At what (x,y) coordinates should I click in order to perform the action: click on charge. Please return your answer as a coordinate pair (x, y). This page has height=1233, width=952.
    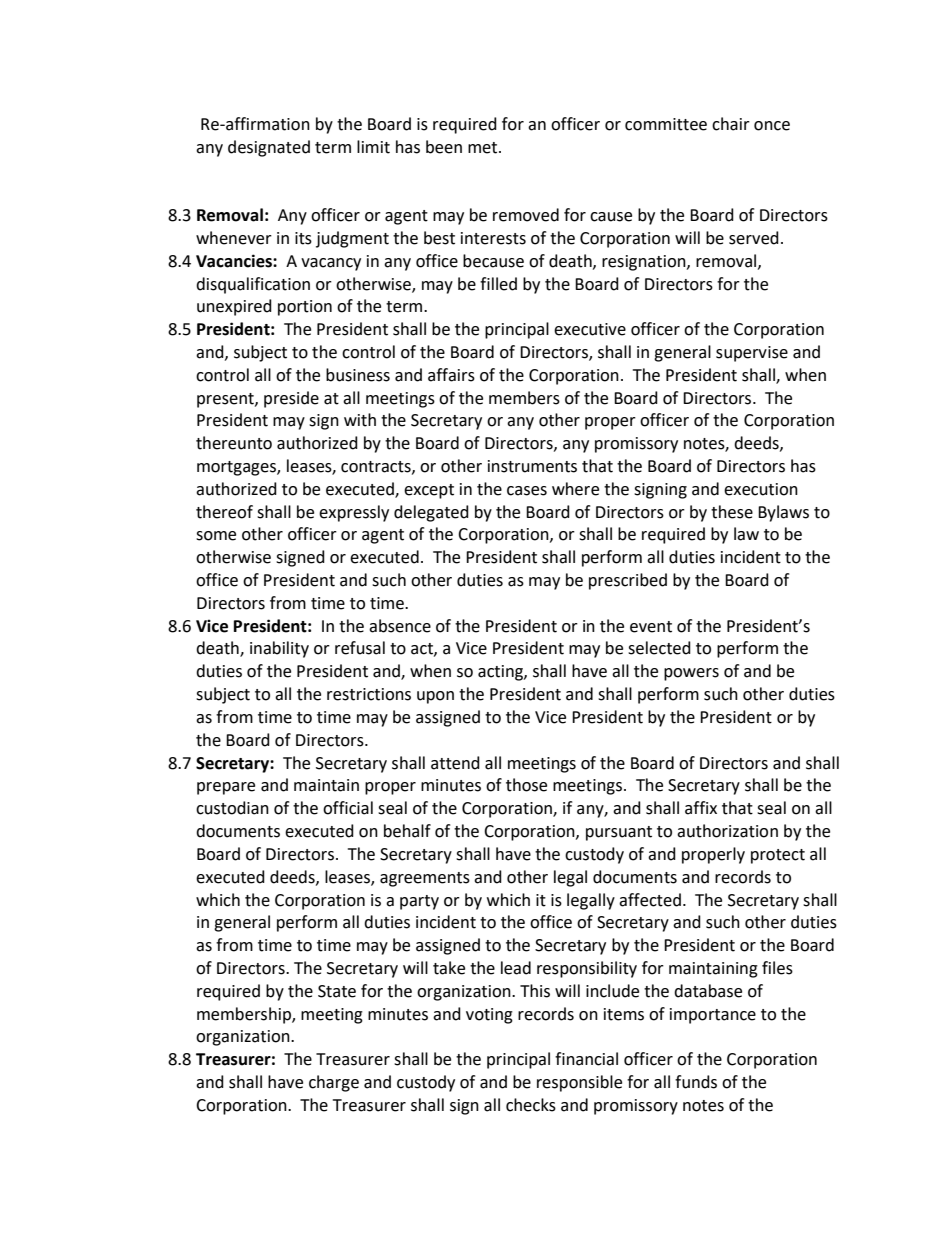
    Looking at the image, I should click on (334, 1083).
